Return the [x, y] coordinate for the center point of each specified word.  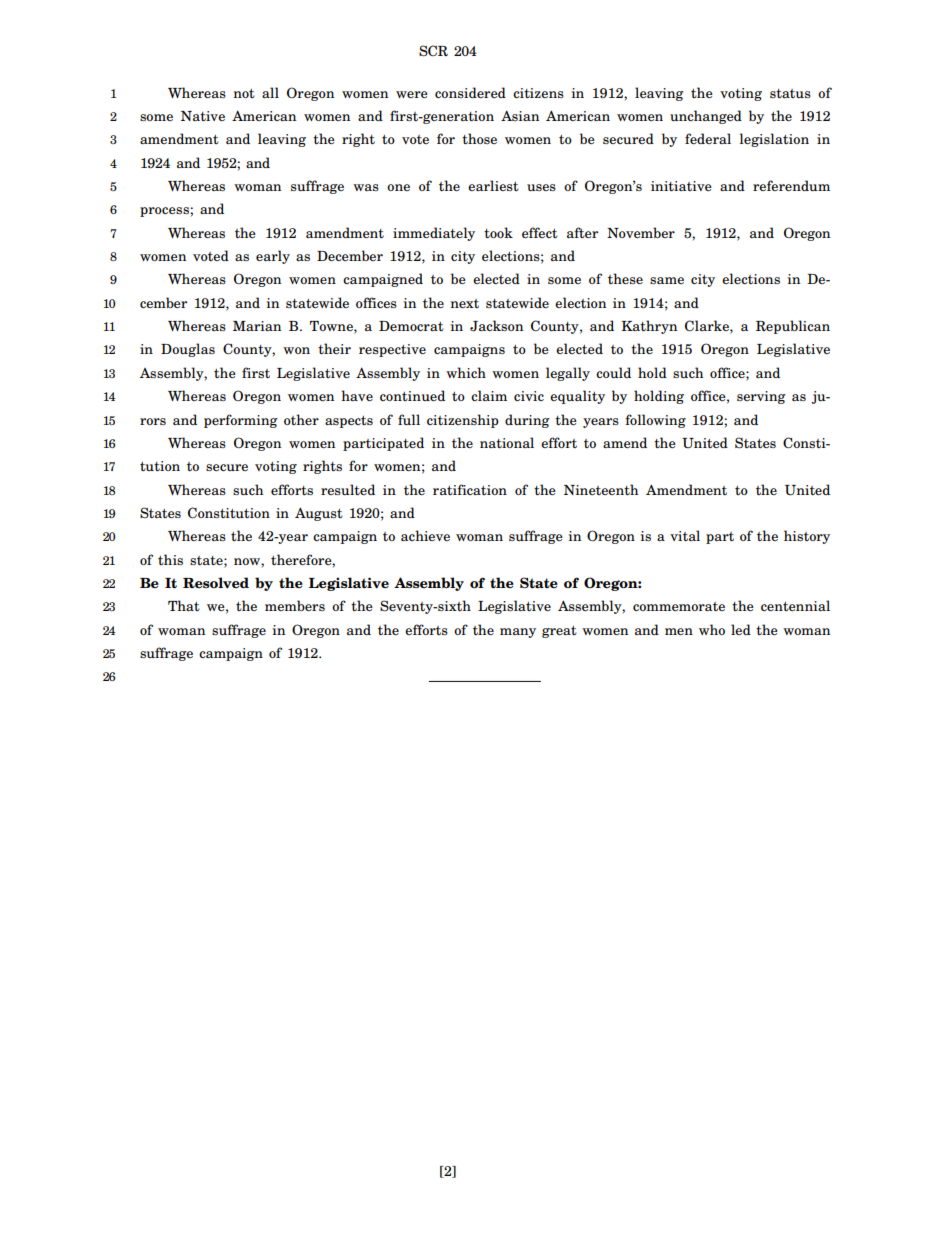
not [244, 93]
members [295, 605]
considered [470, 92]
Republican [793, 327]
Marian [257, 326]
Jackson [496, 326]
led [741, 629]
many [518, 633]
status [790, 93]
